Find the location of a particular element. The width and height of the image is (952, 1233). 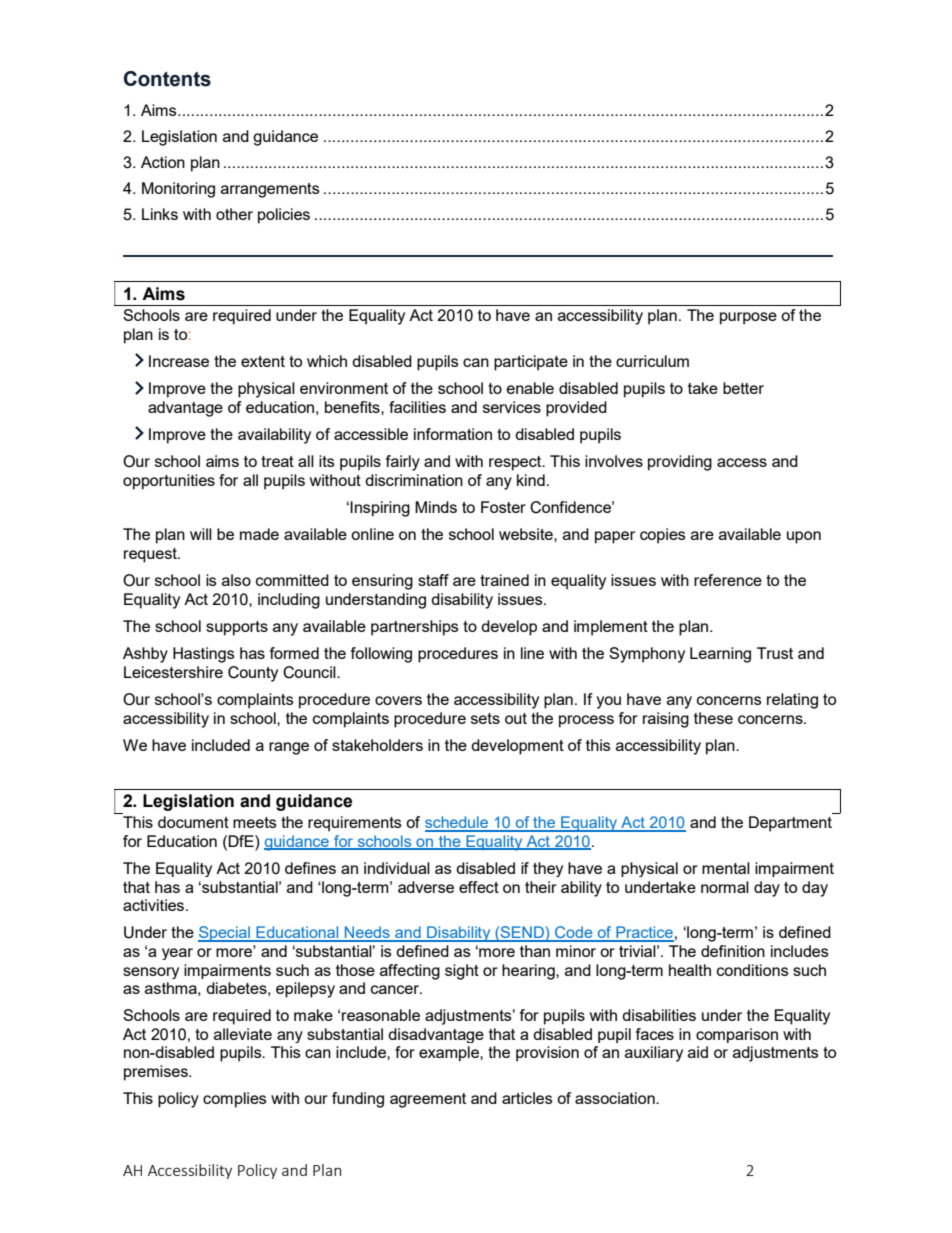

trained is located at coordinates (504, 580).
